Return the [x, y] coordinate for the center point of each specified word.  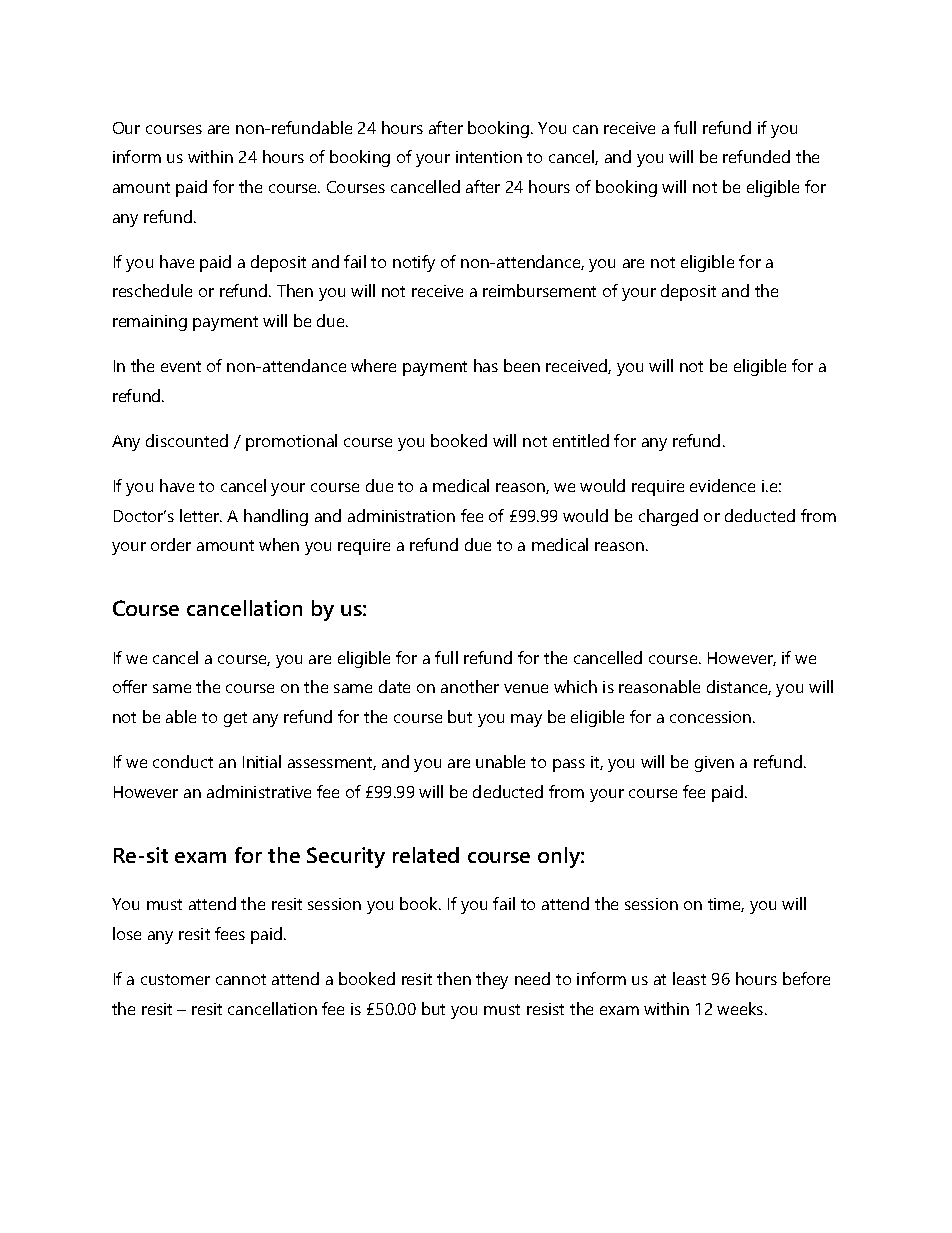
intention [489, 157]
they [492, 980]
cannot [241, 979]
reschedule [152, 290]
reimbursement [539, 290]
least [689, 978]
